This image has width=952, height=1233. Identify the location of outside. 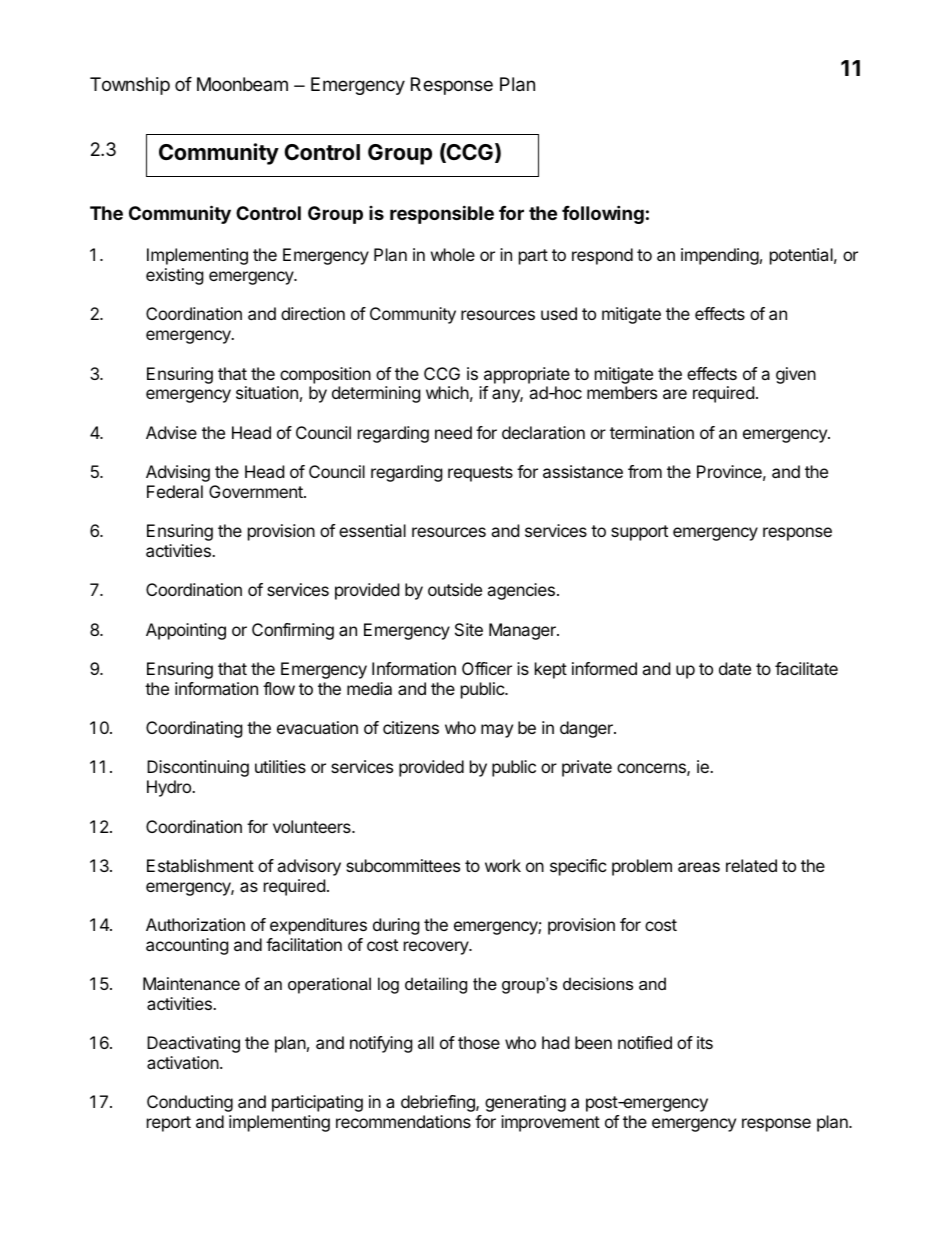
(455, 589).
